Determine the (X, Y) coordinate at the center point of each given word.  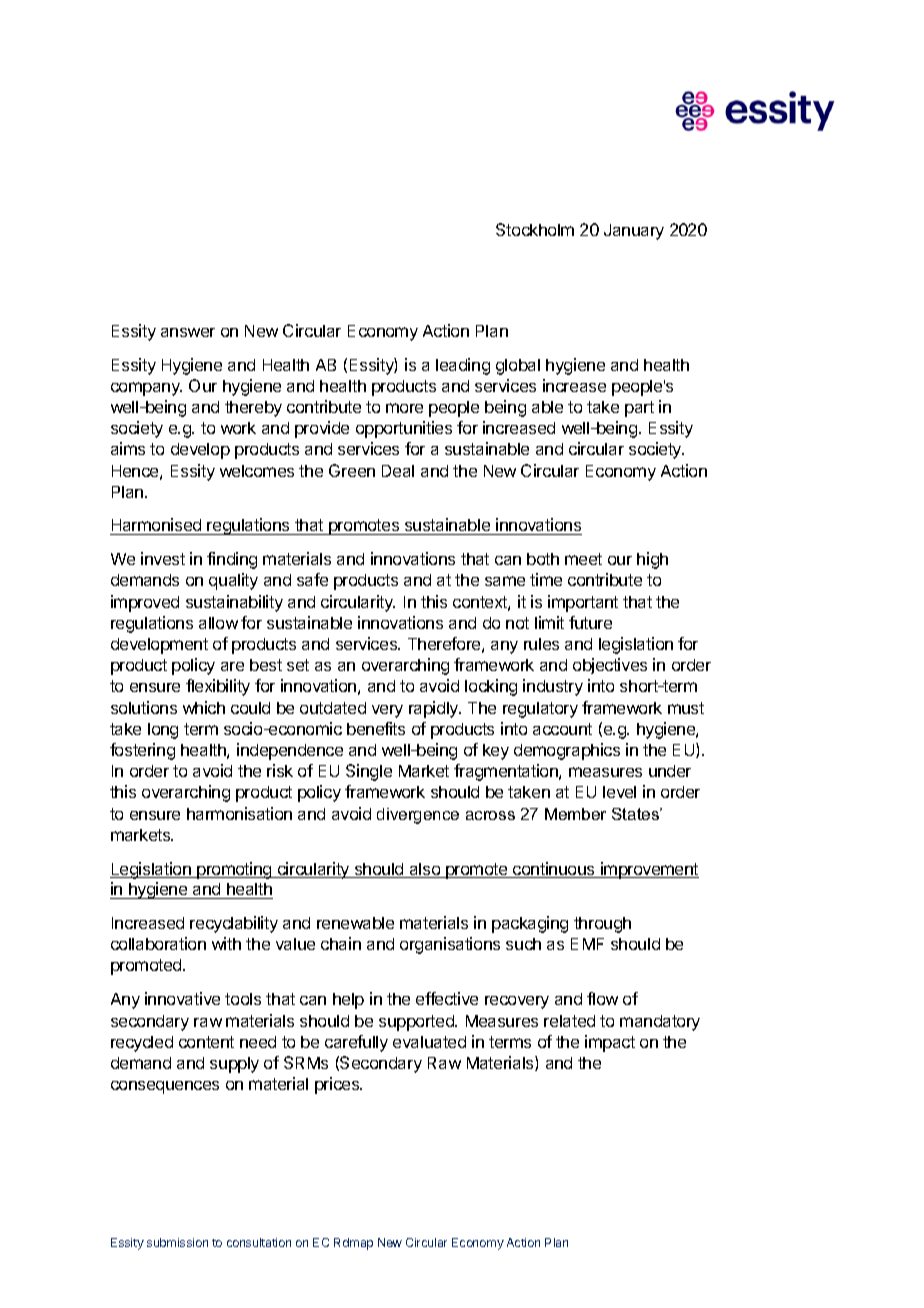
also (424, 870)
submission (177, 1242)
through (602, 925)
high (652, 560)
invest (163, 558)
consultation (259, 1242)
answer (188, 332)
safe (312, 579)
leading (463, 366)
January (634, 232)
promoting (234, 870)
